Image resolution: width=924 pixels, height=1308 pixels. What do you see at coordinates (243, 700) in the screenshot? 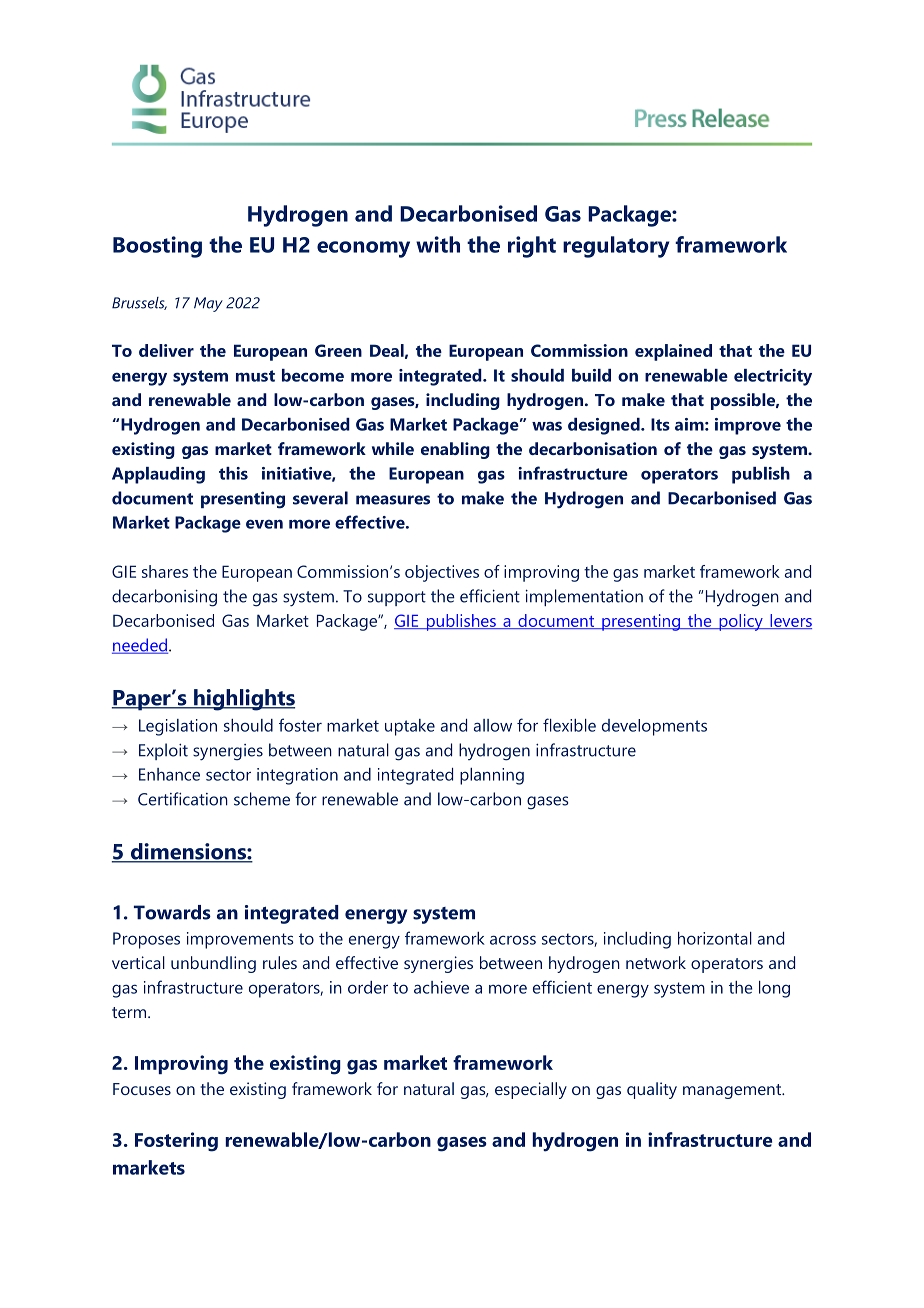
I see `highlights` at bounding box center [243, 700].
